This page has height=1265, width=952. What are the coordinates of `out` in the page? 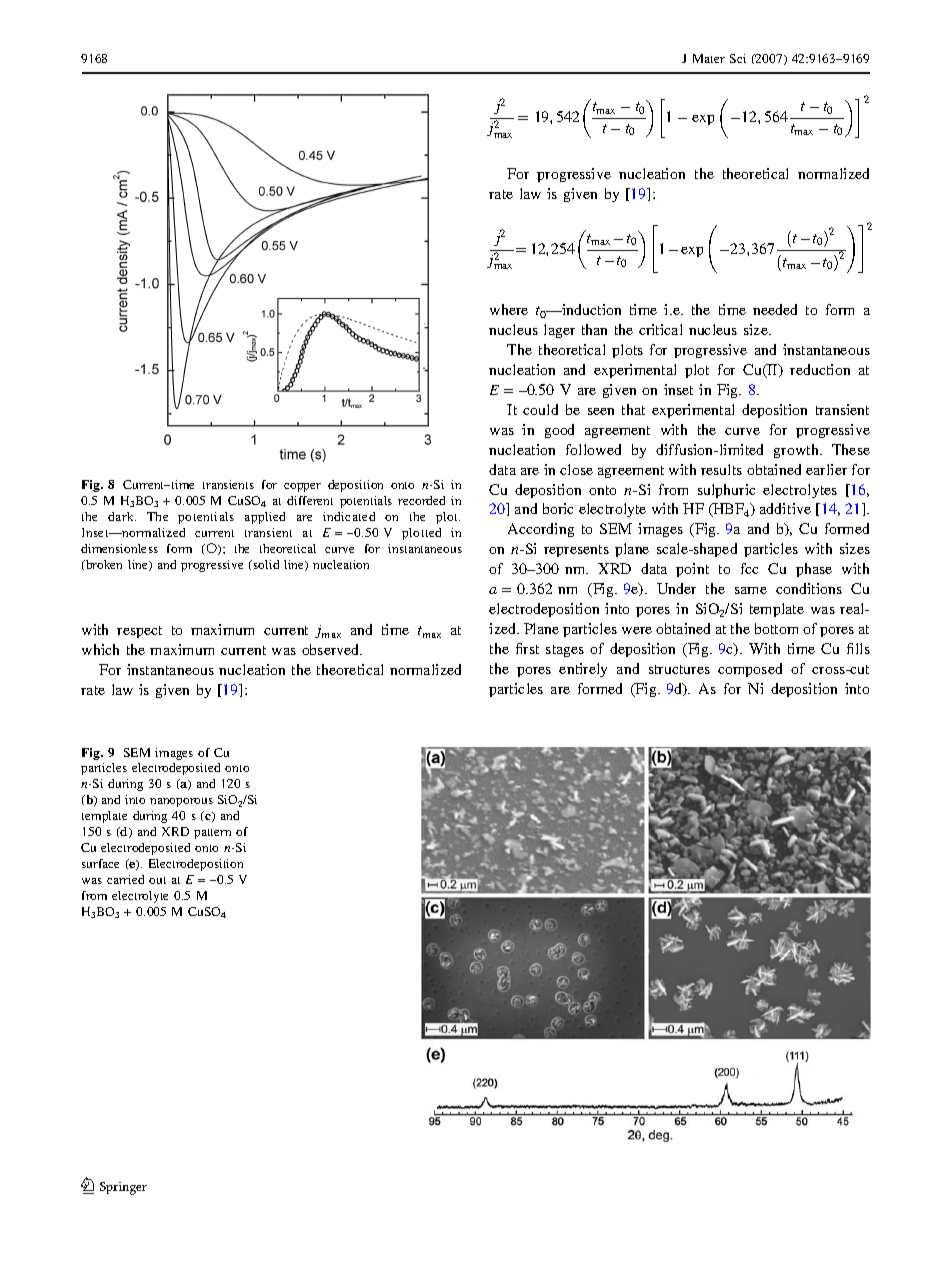 It's located at (157, 880).
